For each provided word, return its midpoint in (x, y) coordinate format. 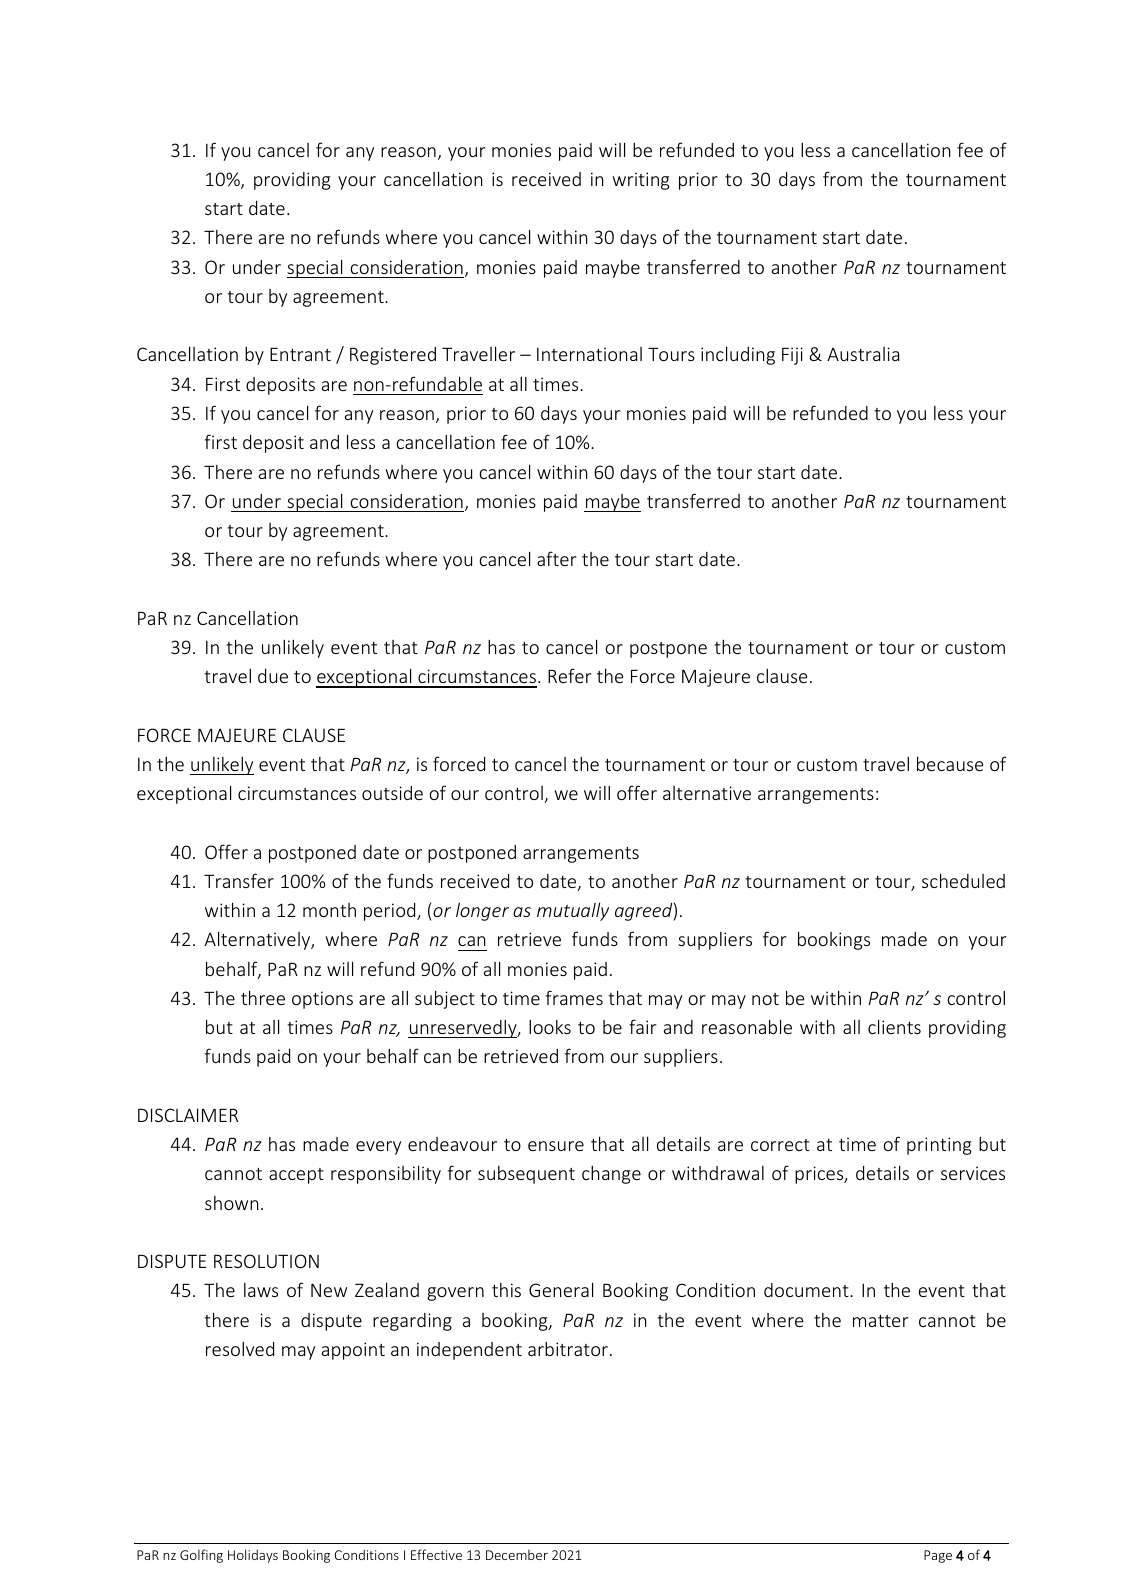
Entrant (300, 354)
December (517, 1555)
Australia (863, 354)
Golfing (201, 1556)
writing (640, 181)
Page (938, 1556)
